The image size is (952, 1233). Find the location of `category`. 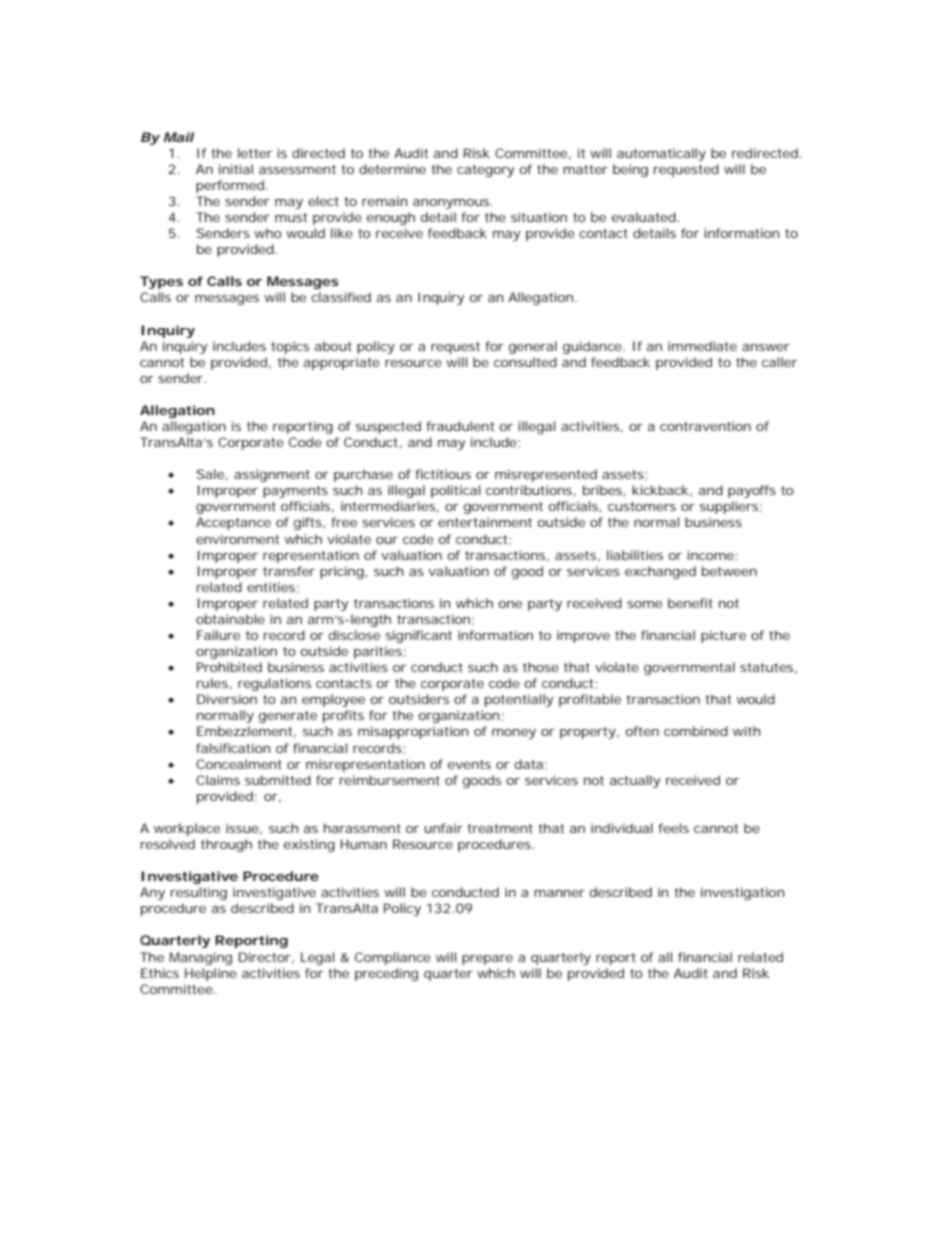

category is located at coordinates (485, 171).
